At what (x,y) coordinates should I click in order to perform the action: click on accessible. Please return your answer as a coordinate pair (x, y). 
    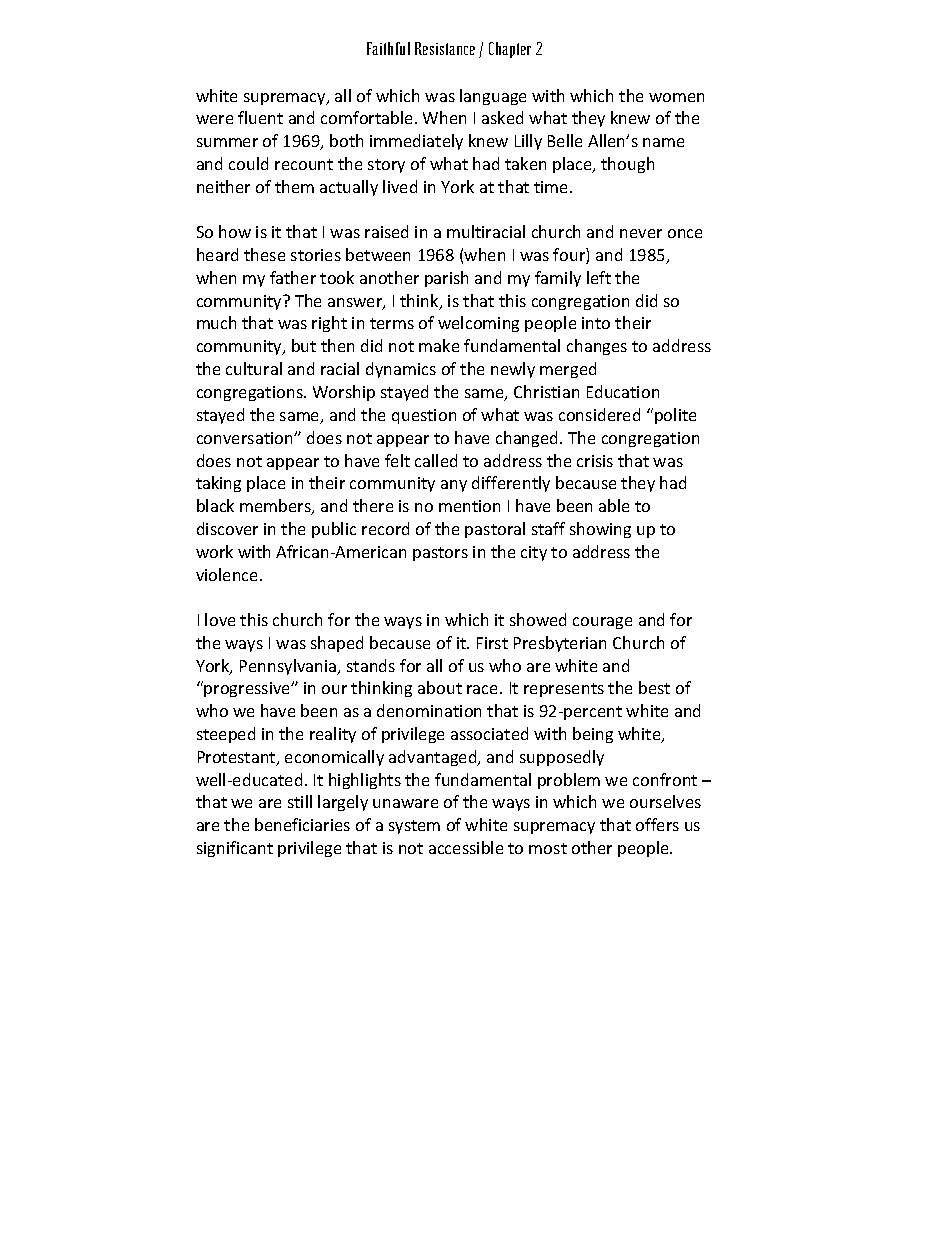
    Looking at the image, I should click on (466, 847).
